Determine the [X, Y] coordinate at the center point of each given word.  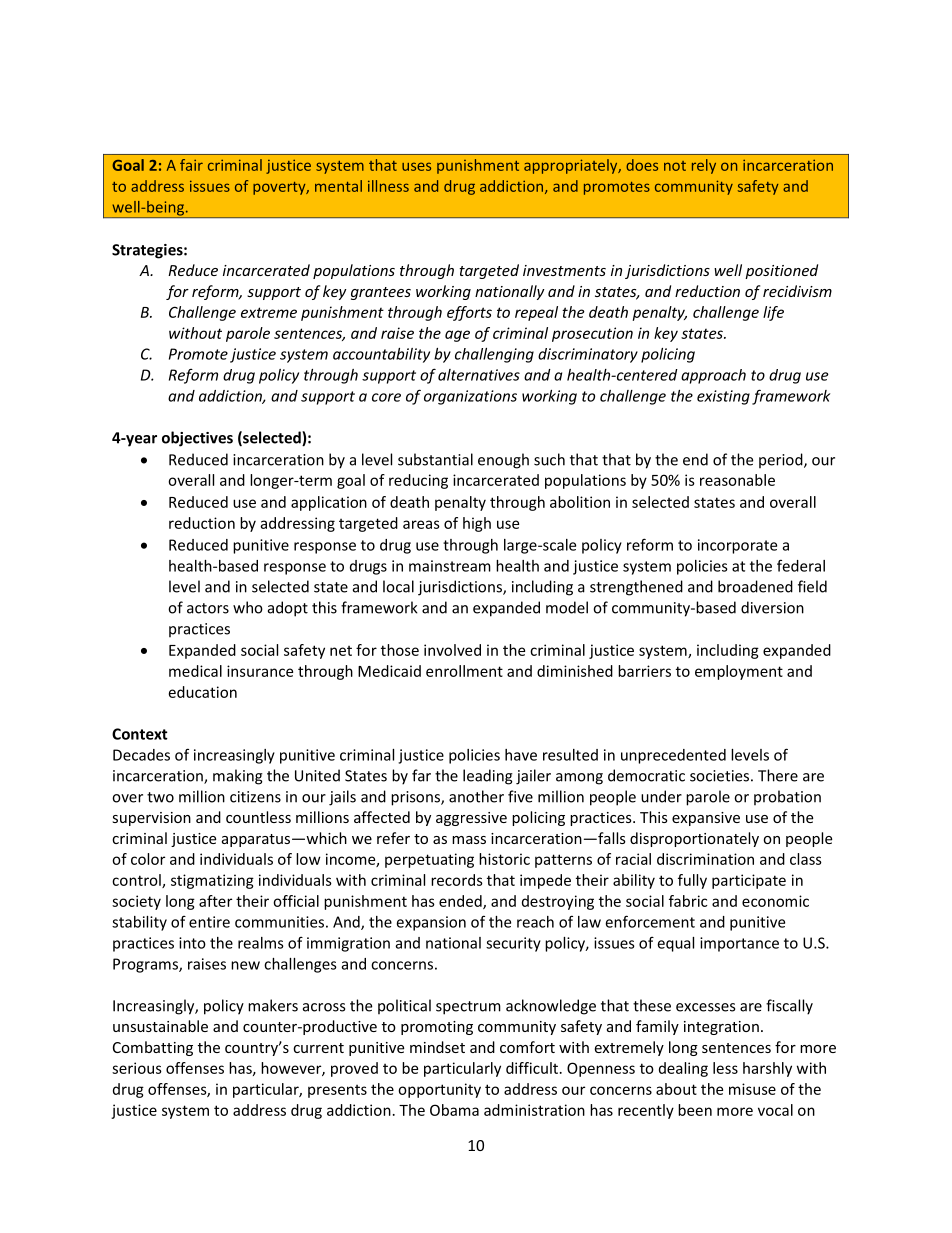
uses [416, 166]
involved [452, 650]
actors [208, 608]
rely [704, 166]
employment [739, 672]
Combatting [153, 1048]
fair [191, 165]
